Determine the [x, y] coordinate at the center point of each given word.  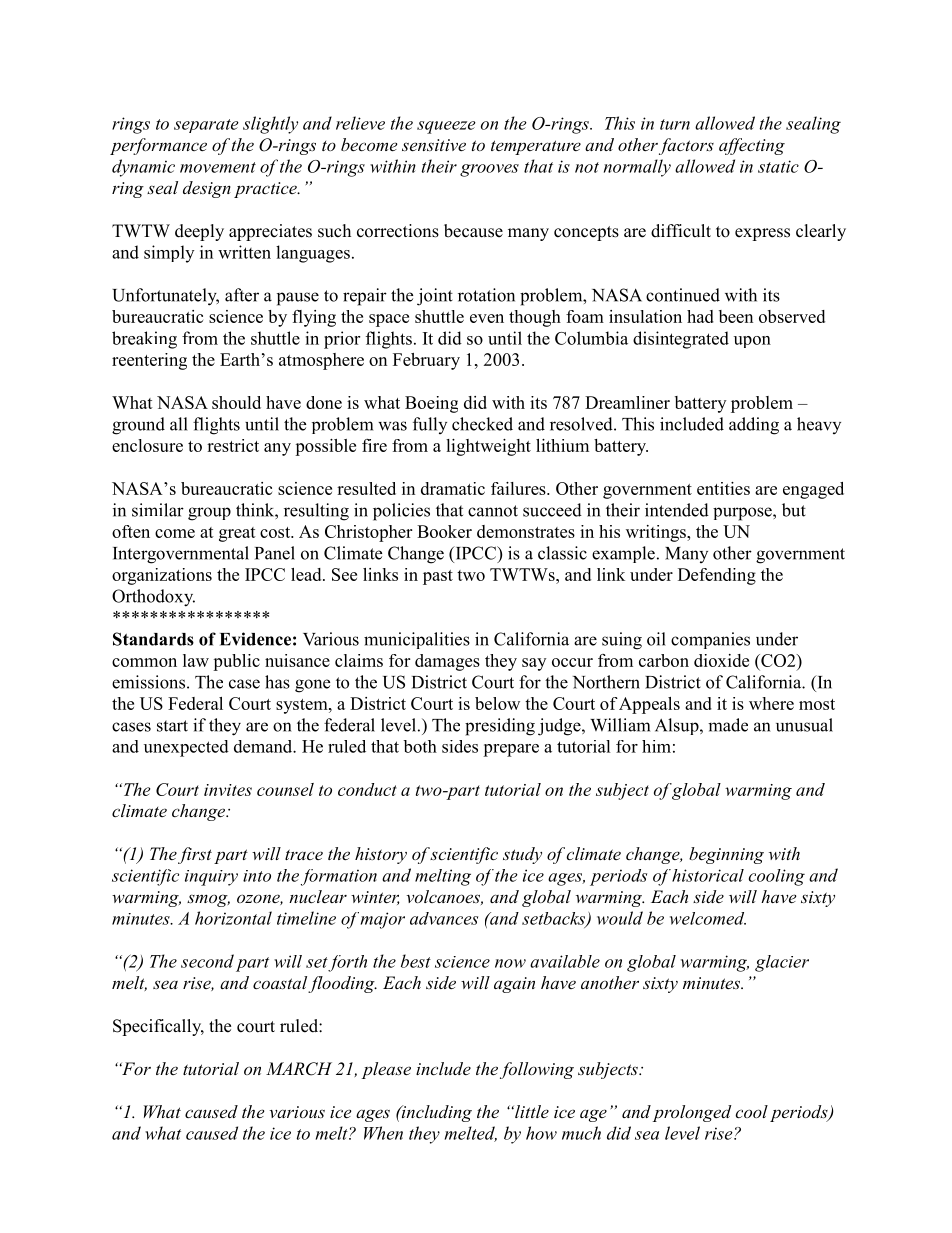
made [728, 725]
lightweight [488, 447]
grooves [489, 170]
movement [218, 167]
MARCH [299, 1069]
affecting [752, 146]
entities [723, 488]
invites [228, 790]
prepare [511, 750]
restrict [233, 445]
